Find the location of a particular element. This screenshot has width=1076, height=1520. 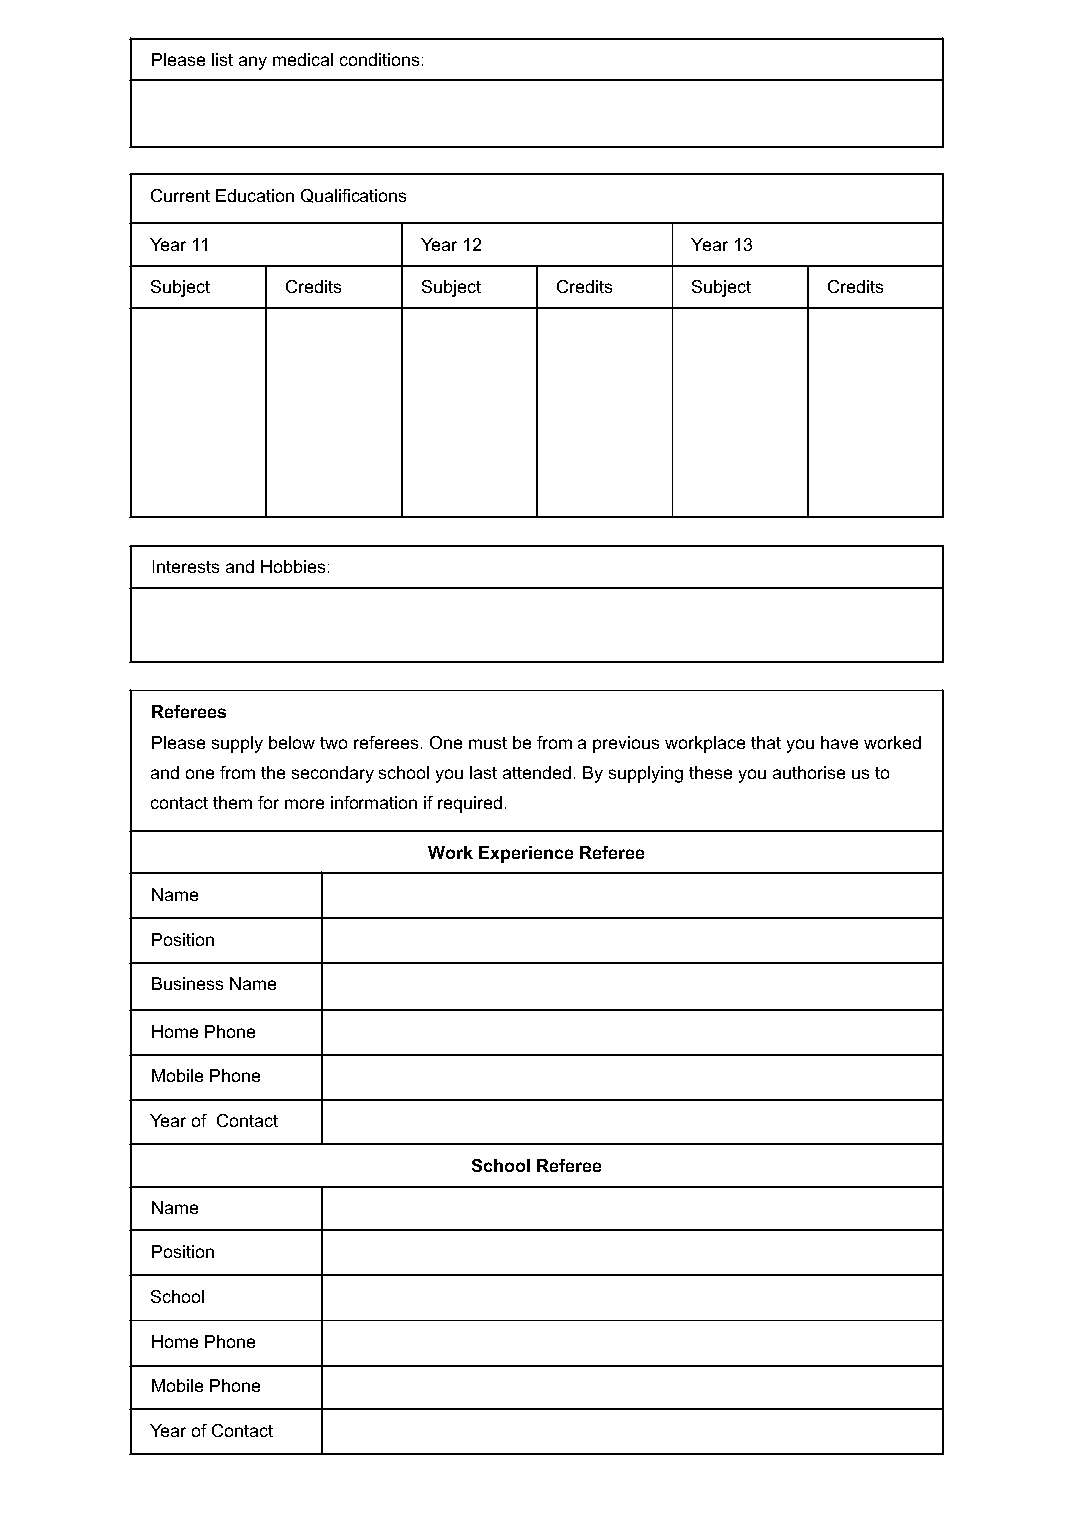

last is located at coordinates (483, 772).
